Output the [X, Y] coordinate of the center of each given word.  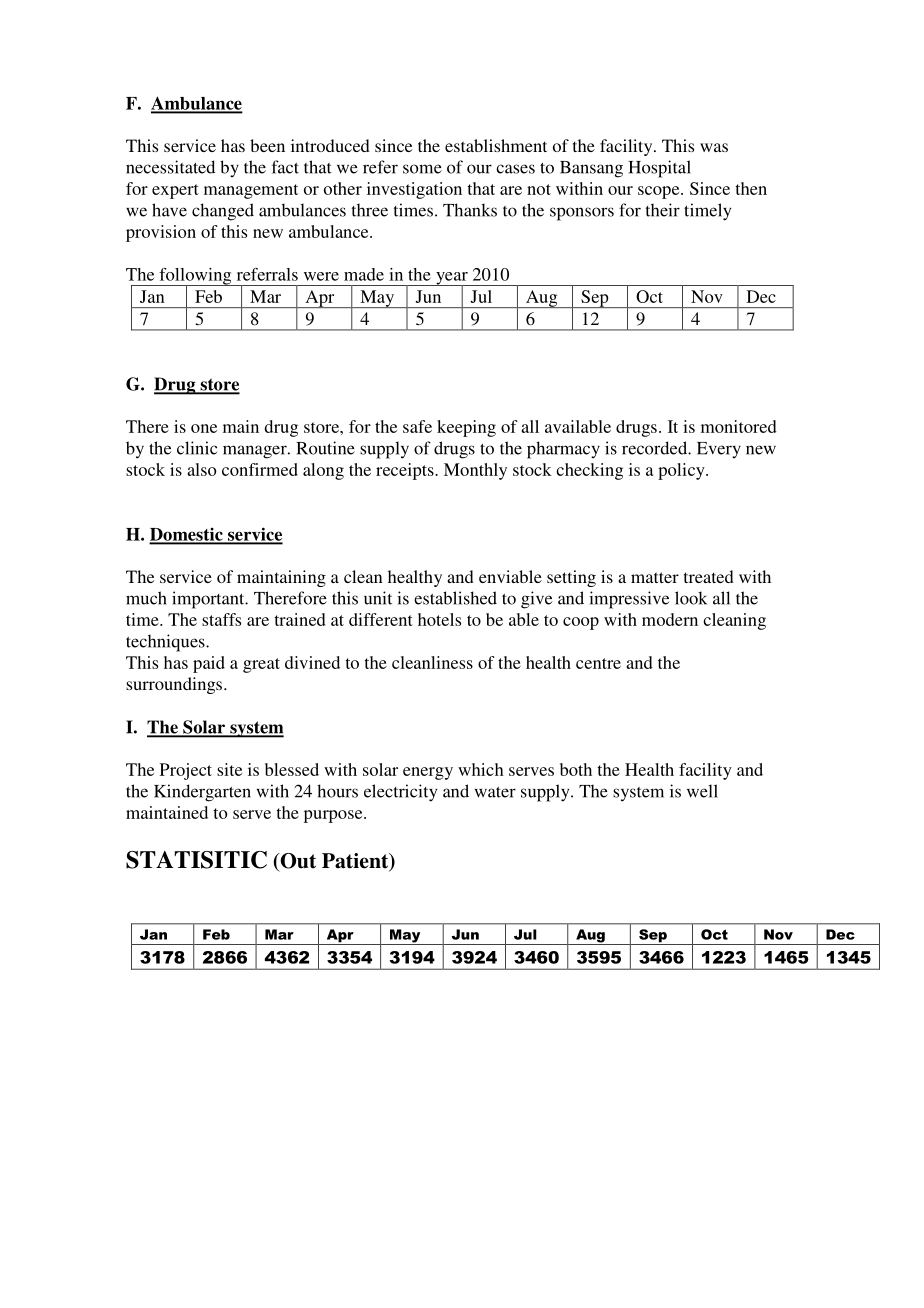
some [422, 169]
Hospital [659, 169]
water [495, 792]
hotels [439, 619]
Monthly [475, 471]
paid [209, 664]
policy [682, 471]
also [202, 469]
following [195, 277]
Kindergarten [202, 793]
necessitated [170, 167]
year [452, 279]
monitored [739, 426]
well [702, 791]
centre [598, 663]
